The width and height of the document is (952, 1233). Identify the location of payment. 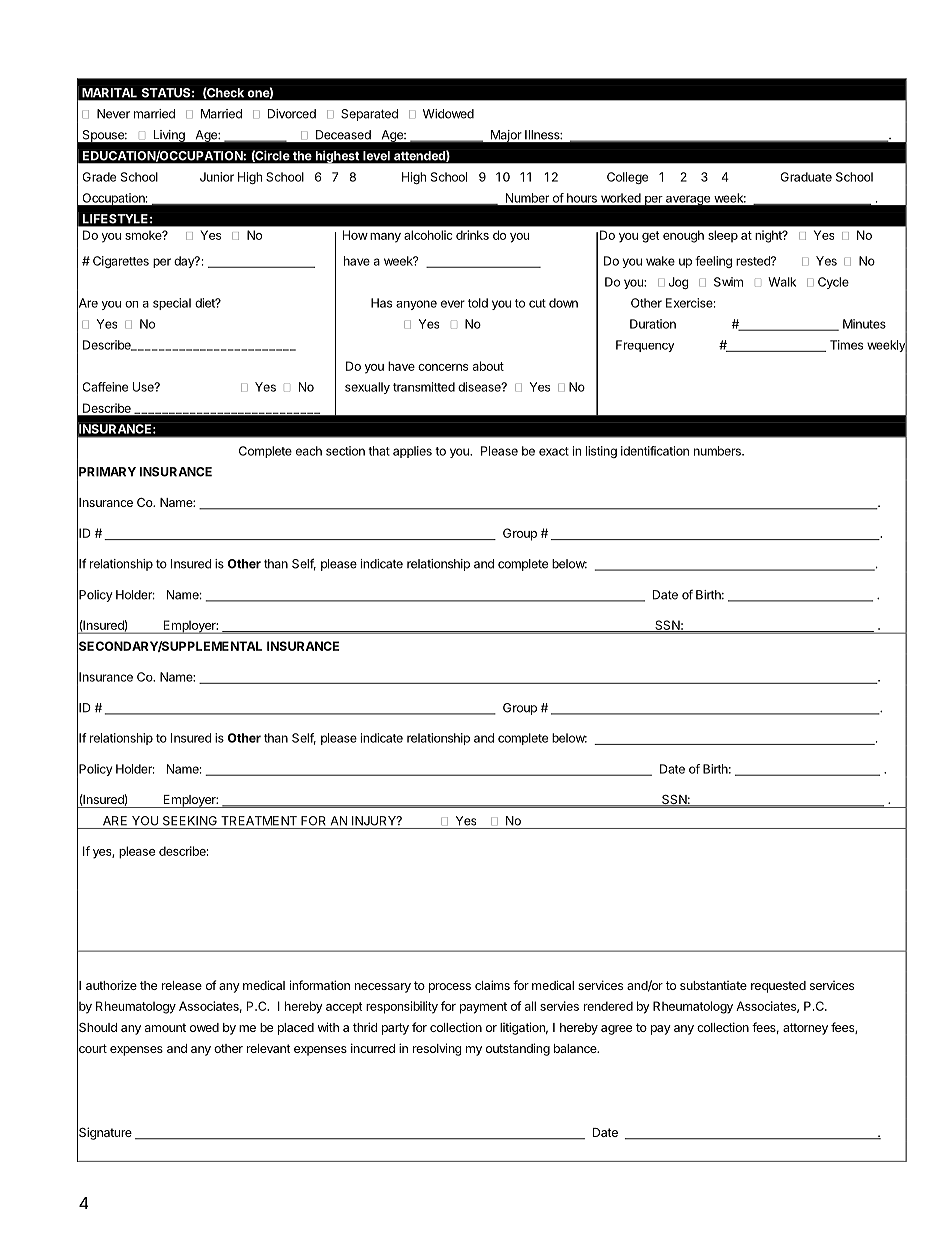
(483, 1008).
